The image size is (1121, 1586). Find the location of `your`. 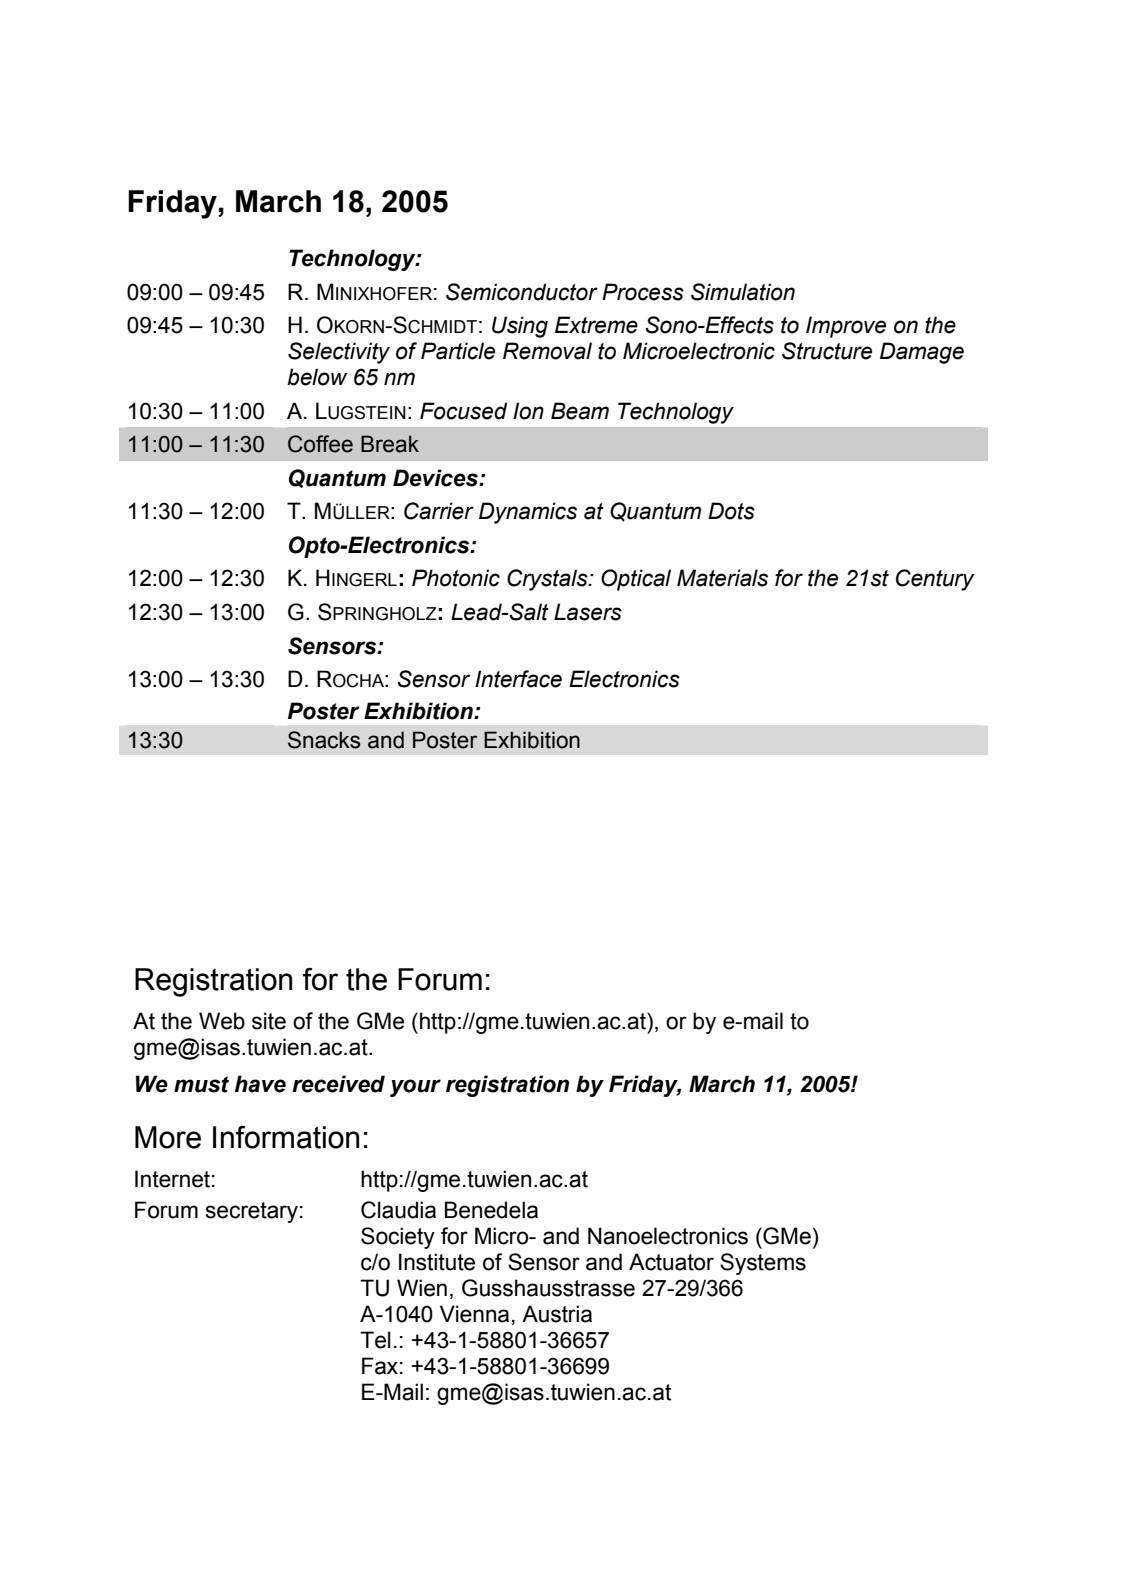

your is located at coordinates (415, 1088).
